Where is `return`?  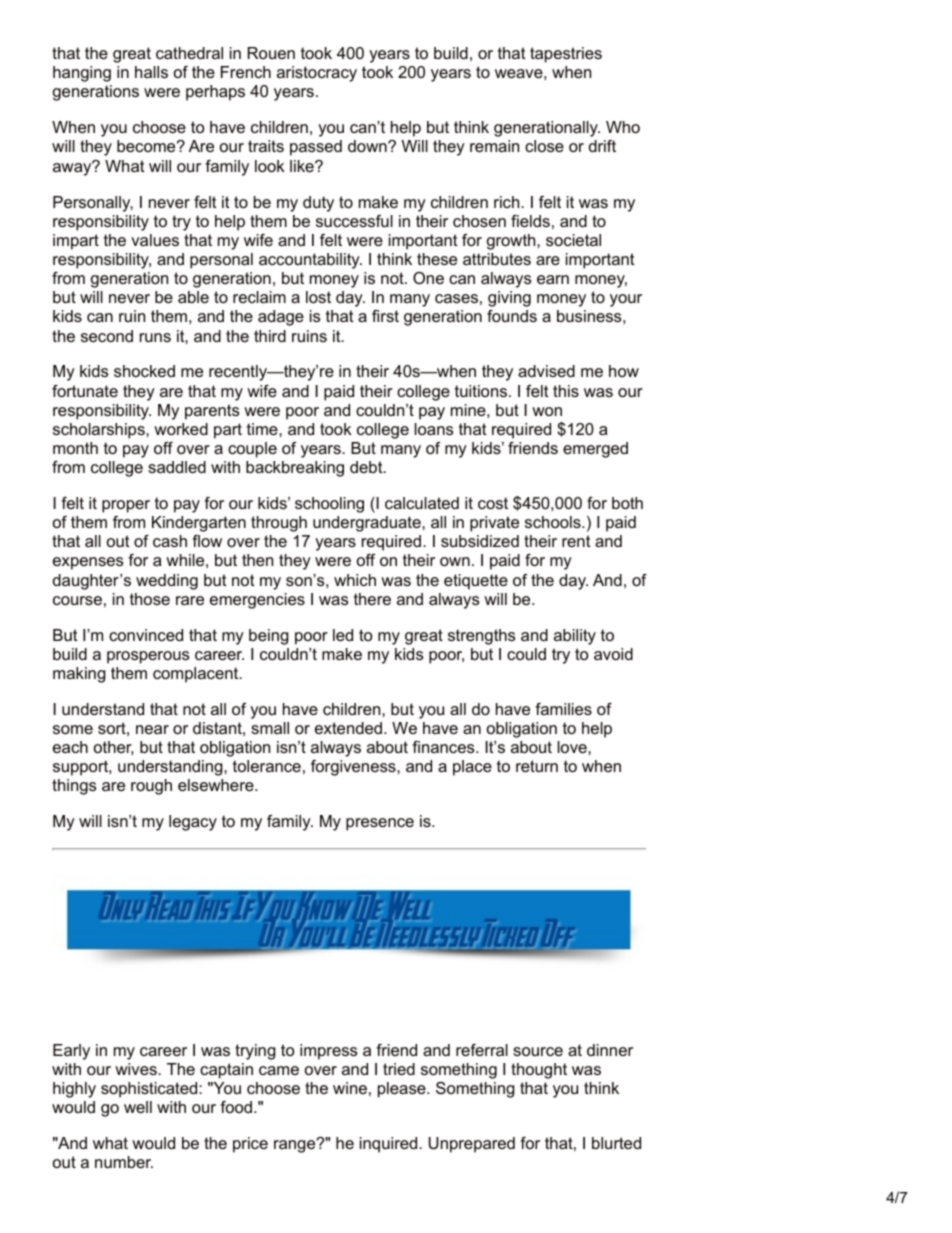 return is located at coordinates (537, 766).
